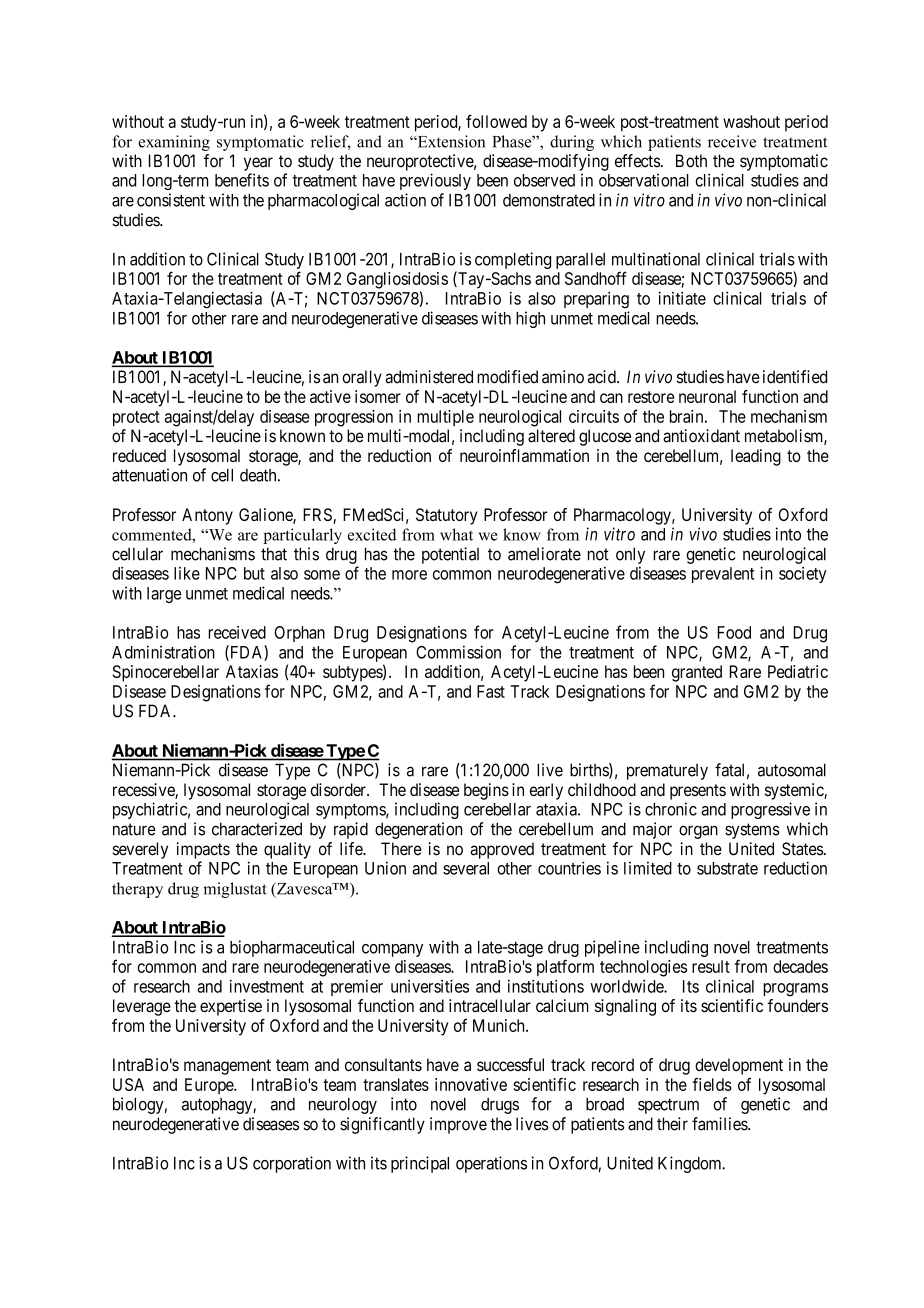 This screenshot has width=924, height=1308. What do you see at coordinates (429, 377) in the screenshot?
I see `administered` at bounding box center [429, 377].
